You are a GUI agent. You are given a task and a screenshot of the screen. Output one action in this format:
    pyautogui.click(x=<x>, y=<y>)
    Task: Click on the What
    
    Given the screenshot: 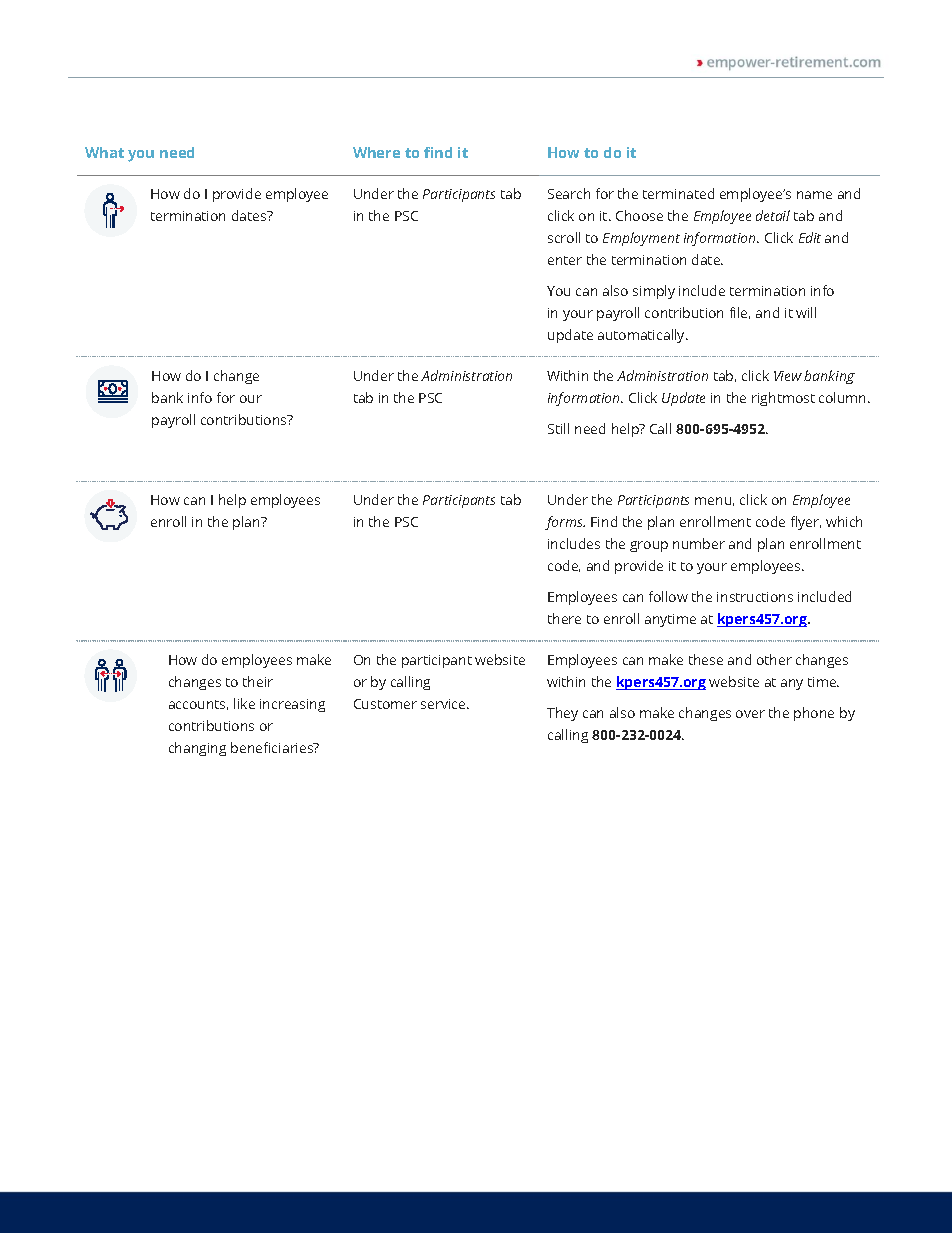 What is the action you would take?
    pyautogui.click(x=104, y=152)
